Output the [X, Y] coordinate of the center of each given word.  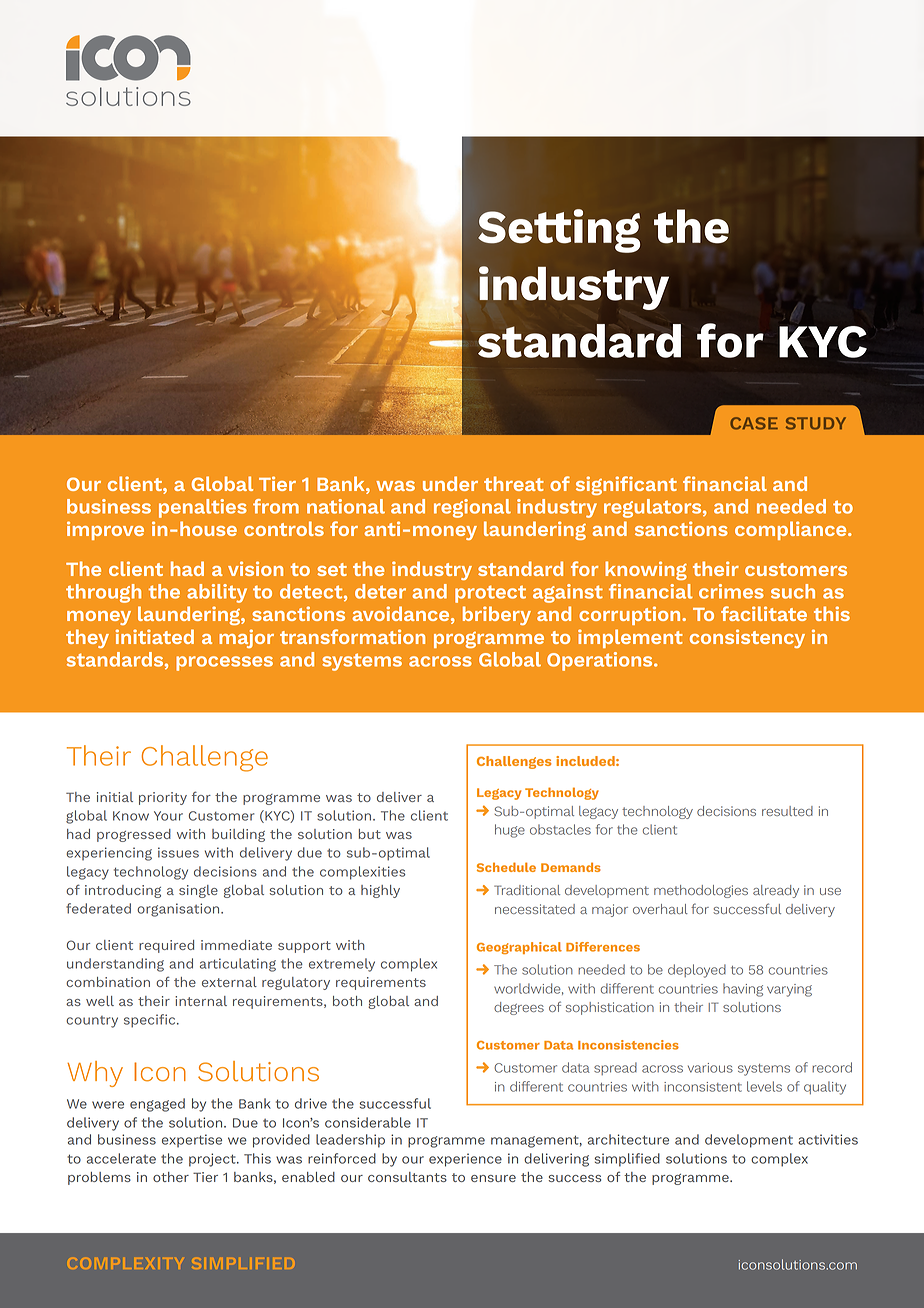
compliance [792, 530]
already [776, 891]
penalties [203, 508]
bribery [497, 615]
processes [224, 663]
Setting [559, 231]
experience [465, 1160]
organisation [179, 910]
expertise [192, 1141]
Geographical [519, 948]
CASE [754, 423]
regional [472, 508]
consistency [747, 638]
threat [514, 483]
